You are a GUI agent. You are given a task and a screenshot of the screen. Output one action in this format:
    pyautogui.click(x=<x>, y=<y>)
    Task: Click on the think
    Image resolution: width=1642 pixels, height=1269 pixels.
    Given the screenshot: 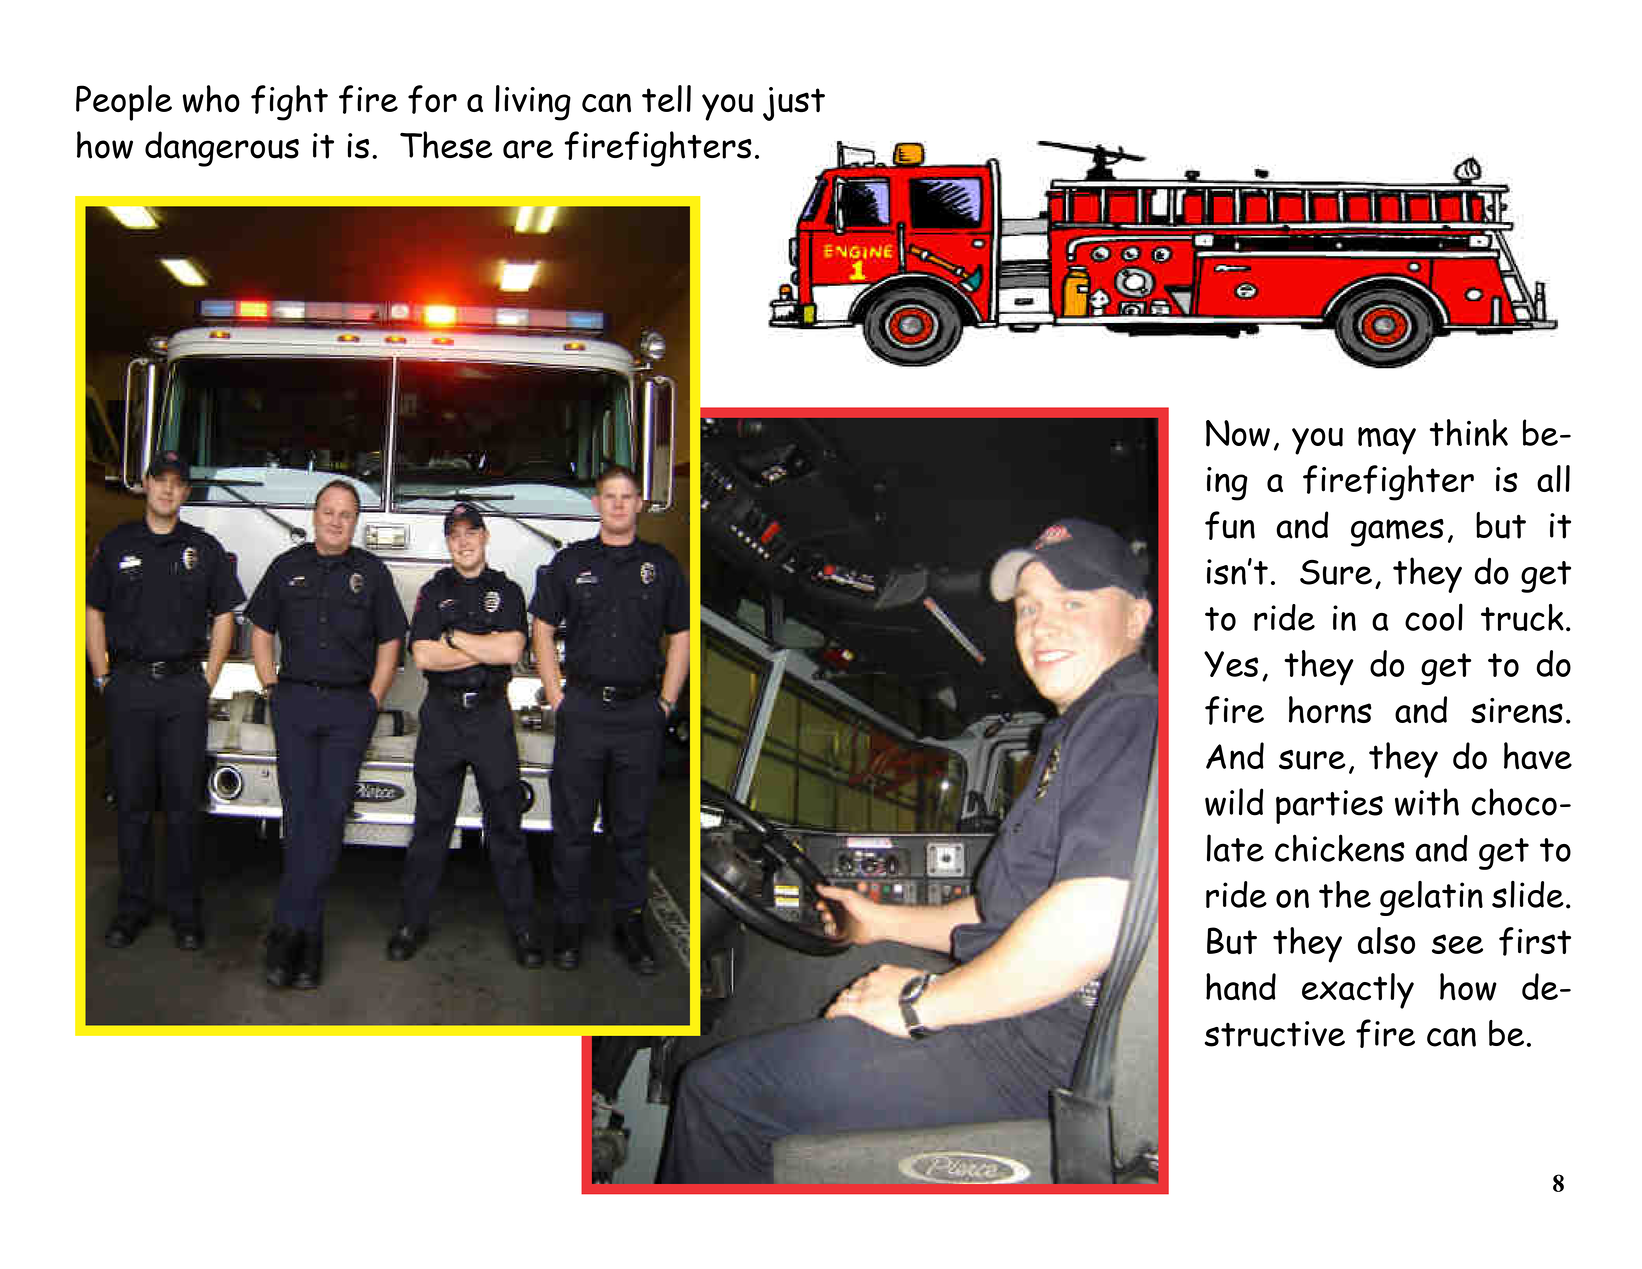 What is the action you would take?
    pyautogui.click(x=1468, y=433)
